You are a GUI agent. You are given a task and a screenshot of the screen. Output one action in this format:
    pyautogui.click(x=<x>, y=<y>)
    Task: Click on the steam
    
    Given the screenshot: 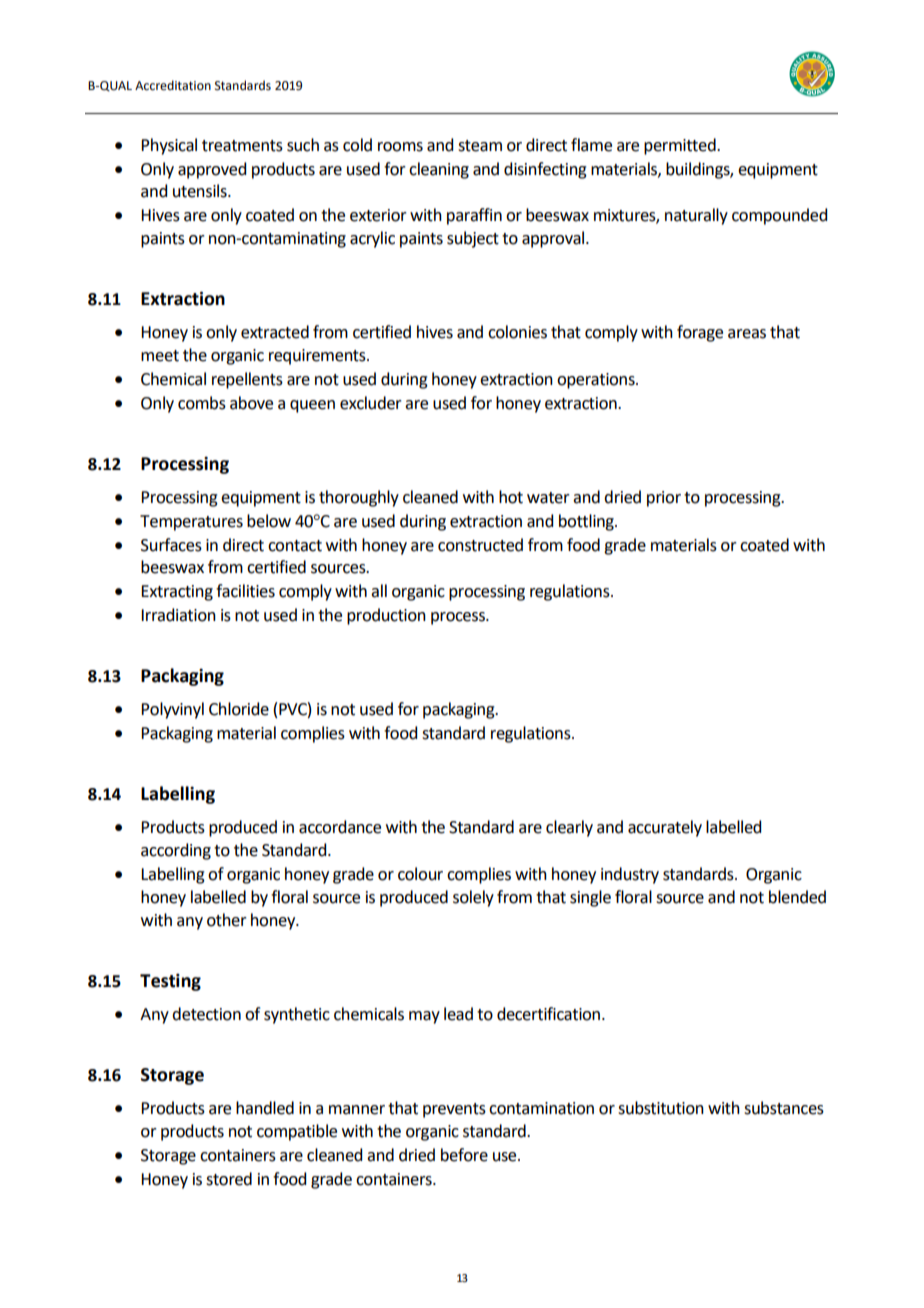 What is the action you would take?
    pyautogui.click(x=480, y=146)
